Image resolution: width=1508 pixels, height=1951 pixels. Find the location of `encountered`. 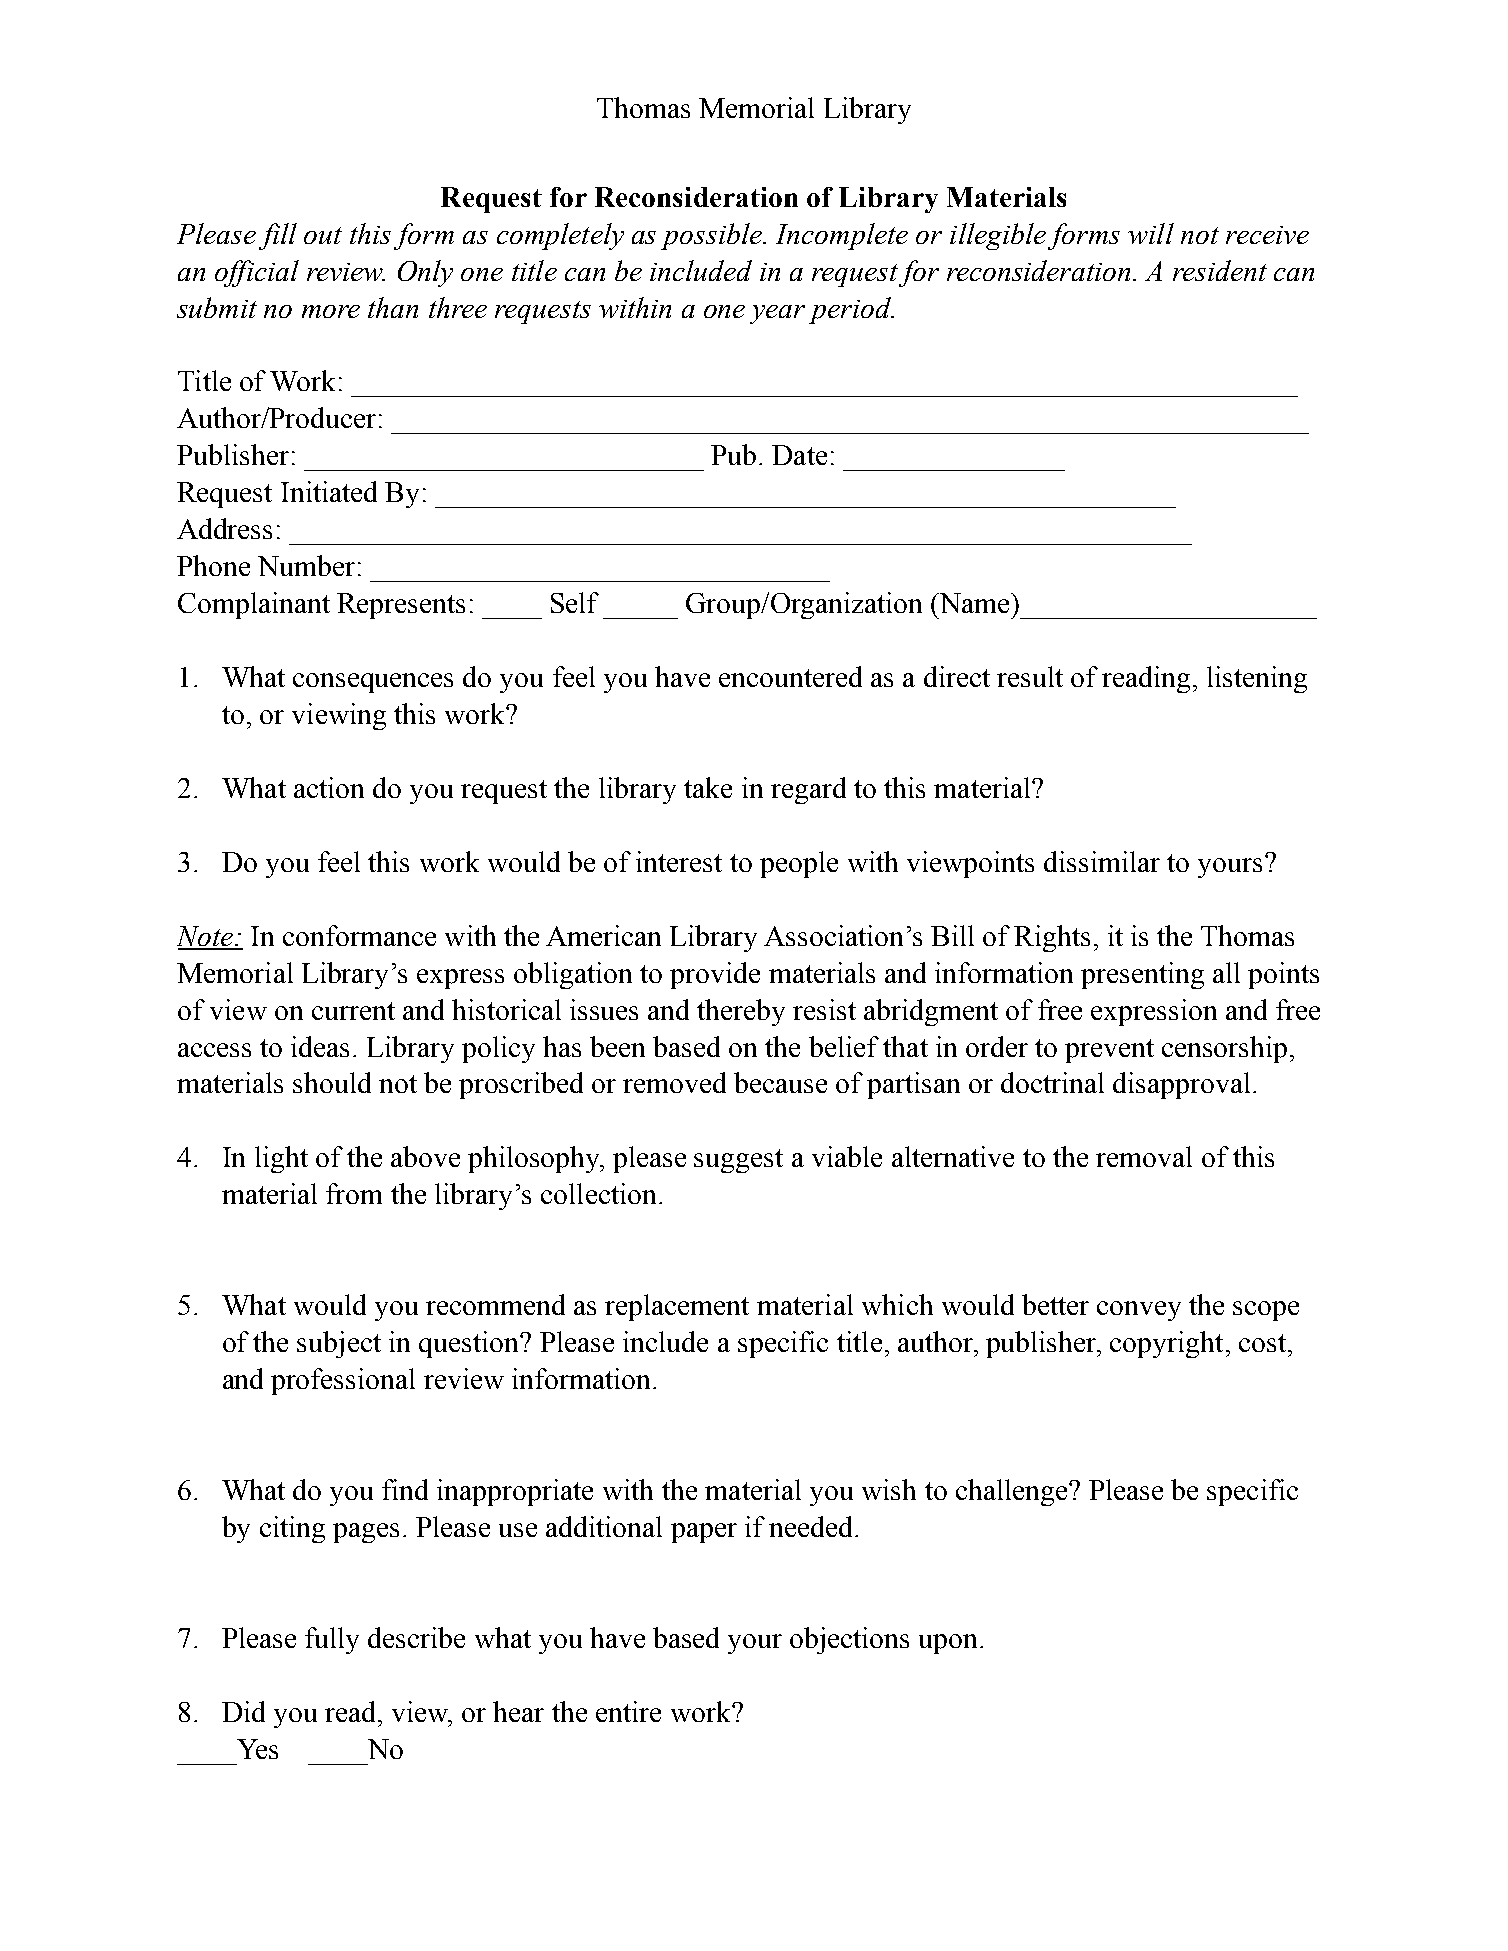

encountered is located at coordinates (790, 676).
